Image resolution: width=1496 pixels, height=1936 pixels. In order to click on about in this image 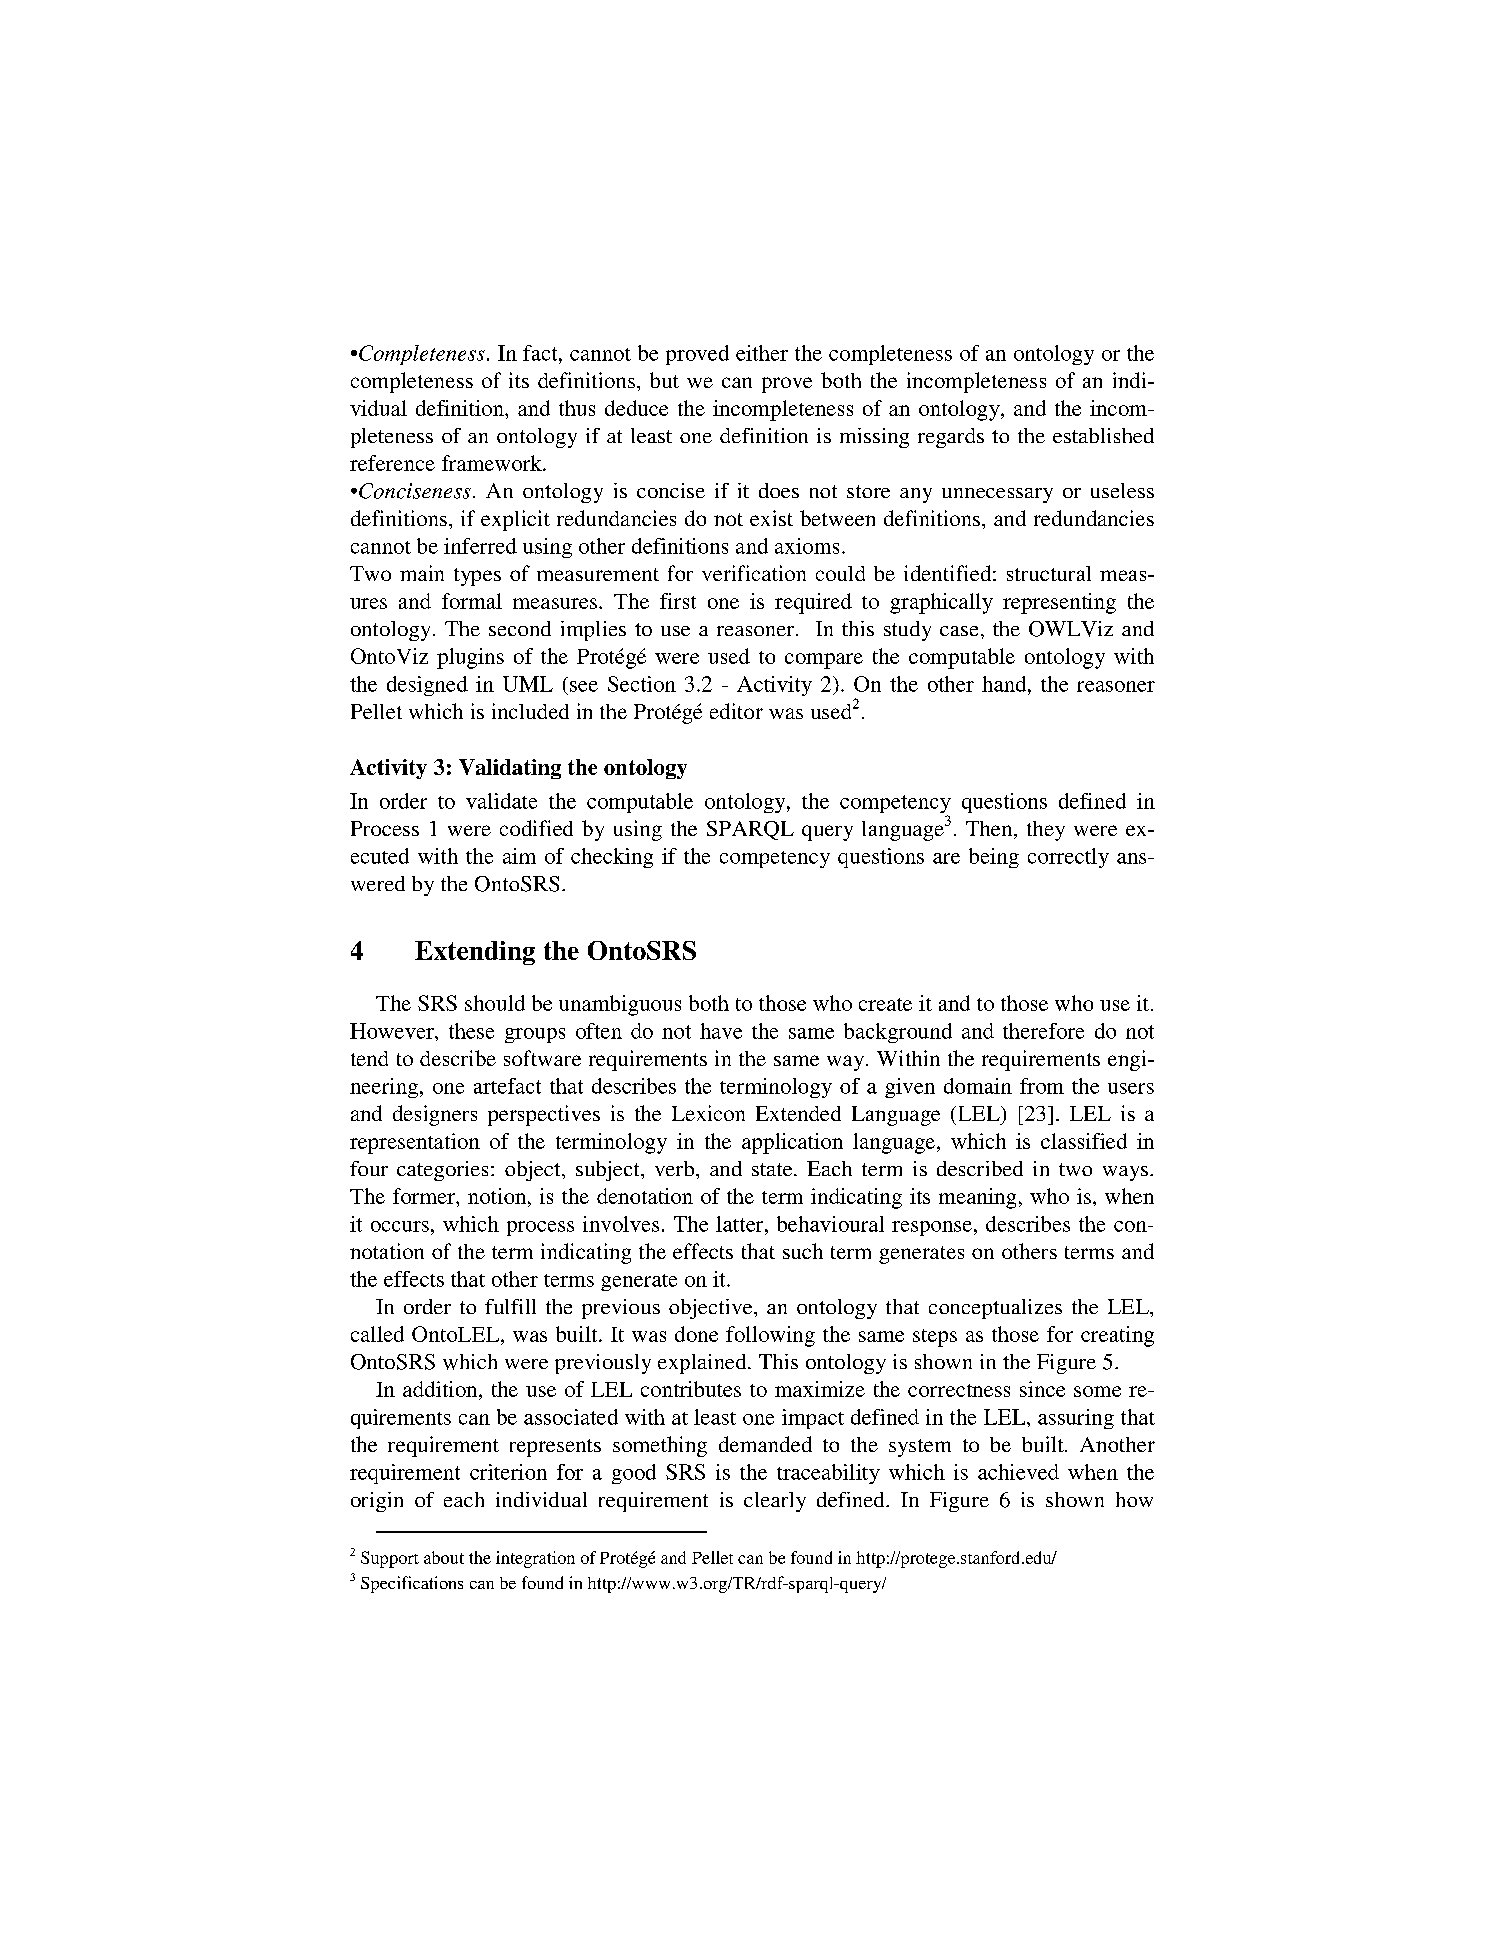, I will do `click(444, 1557)`.
